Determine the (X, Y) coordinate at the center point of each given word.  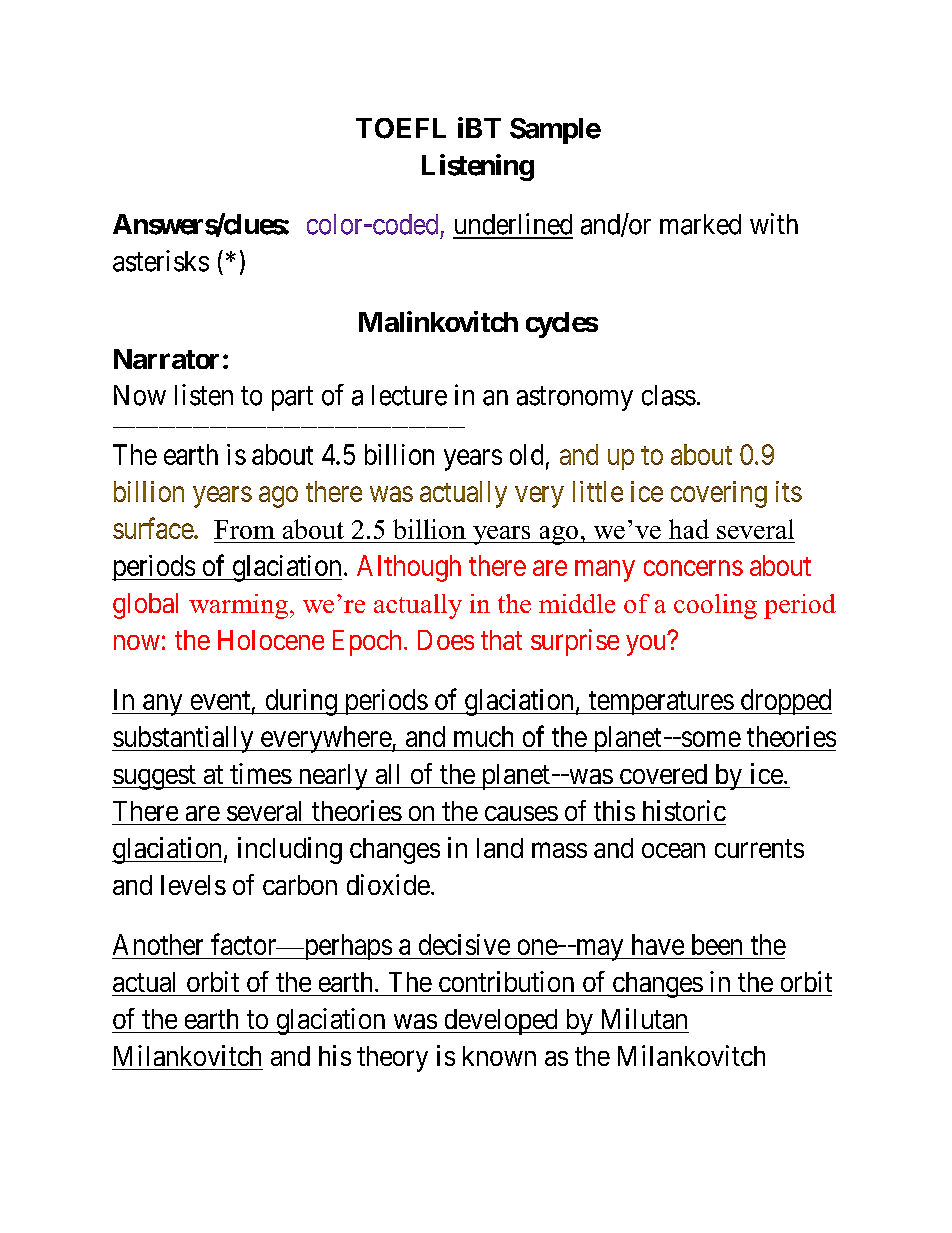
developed (500, 1022)
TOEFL (401, 128)
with (774, 223)
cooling (715, 606)
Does (446, 640)
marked (700, 224)
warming (238, 606)
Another (158, 944)
